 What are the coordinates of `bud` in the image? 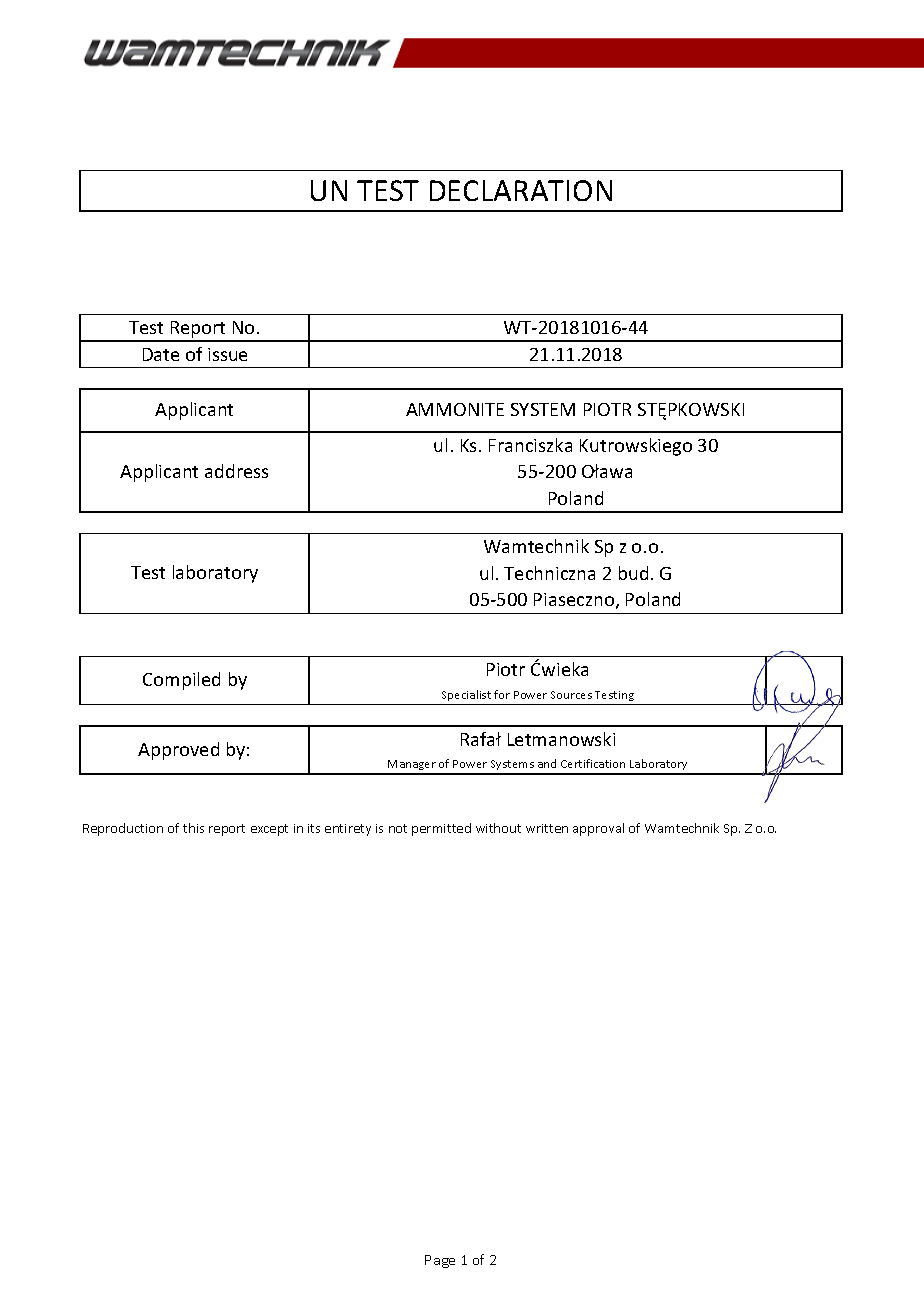 It's located at (633, 573).
